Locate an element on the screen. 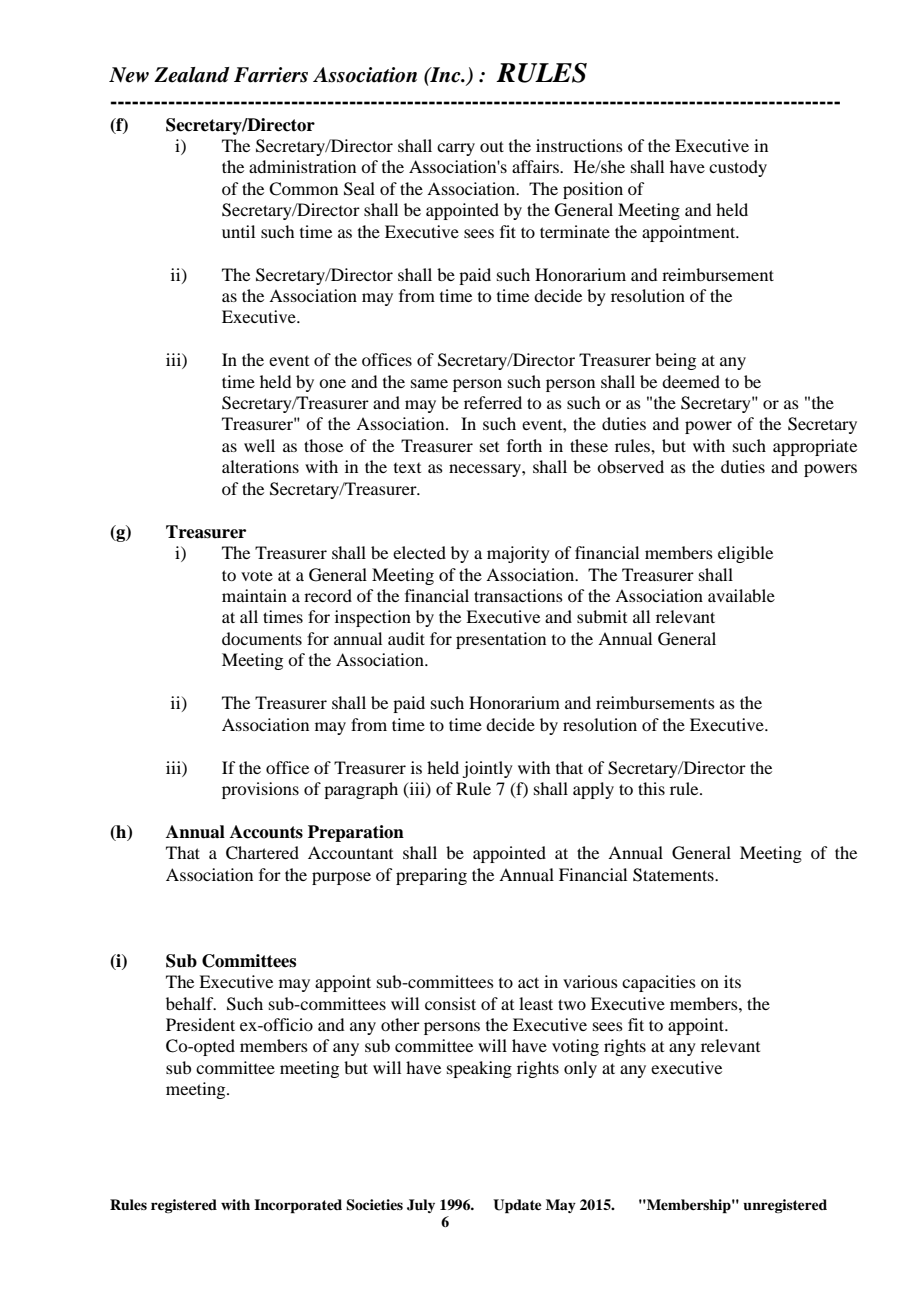 This screenshot has height=1308, width=924. set is located at coordinates (489, 447).
